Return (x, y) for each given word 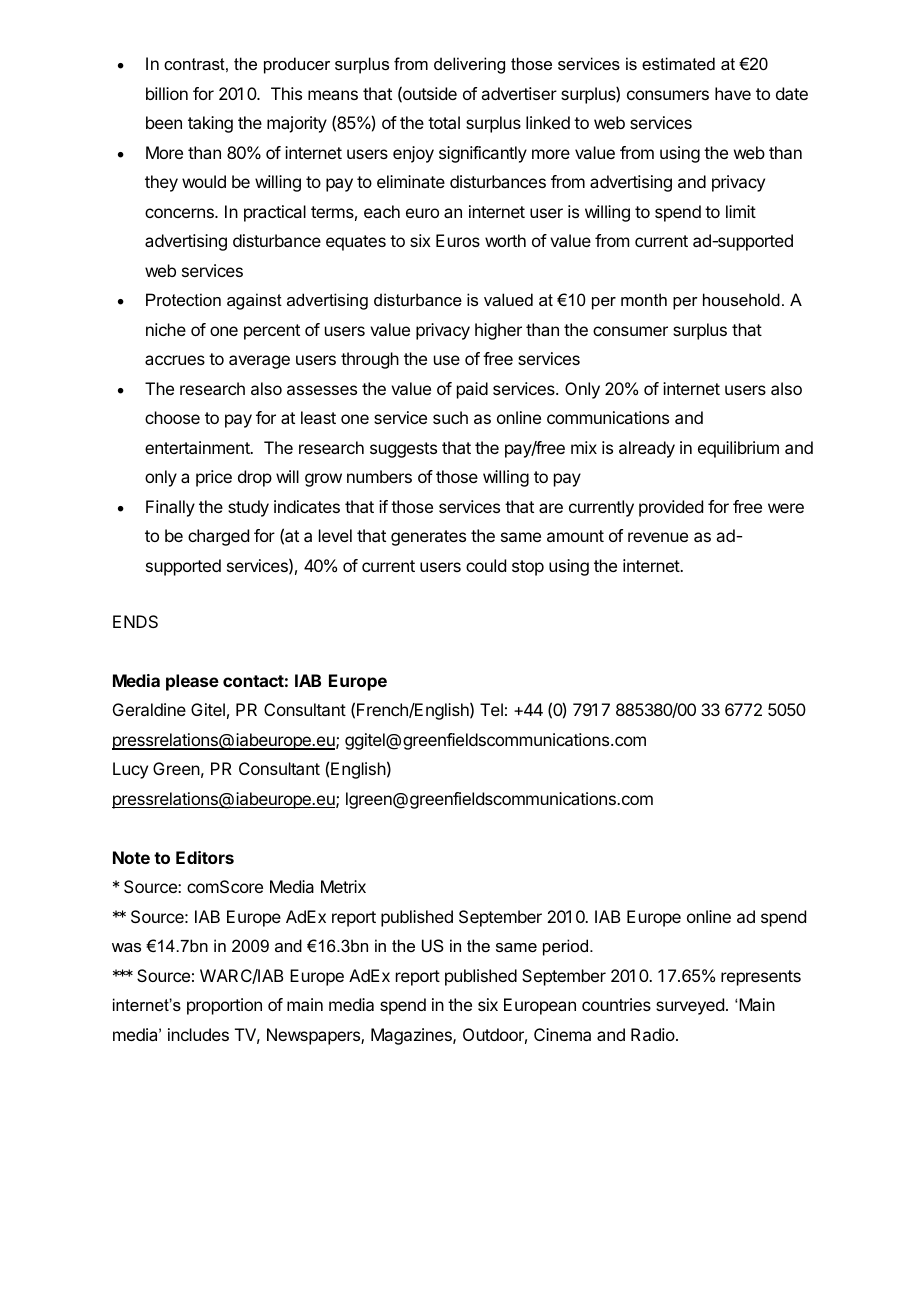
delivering (469, 65)
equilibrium (738, 449)
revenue (658, 537)
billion (167, 93)
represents (761, 978)
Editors (205, 857)
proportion (224, 1006)
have (733, 93)
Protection (183, 299)
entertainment (198, 447)
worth (505, 240)
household (741, 299)
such (450, 417)
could (486, 565)
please (192, 682)
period (567, 947)
